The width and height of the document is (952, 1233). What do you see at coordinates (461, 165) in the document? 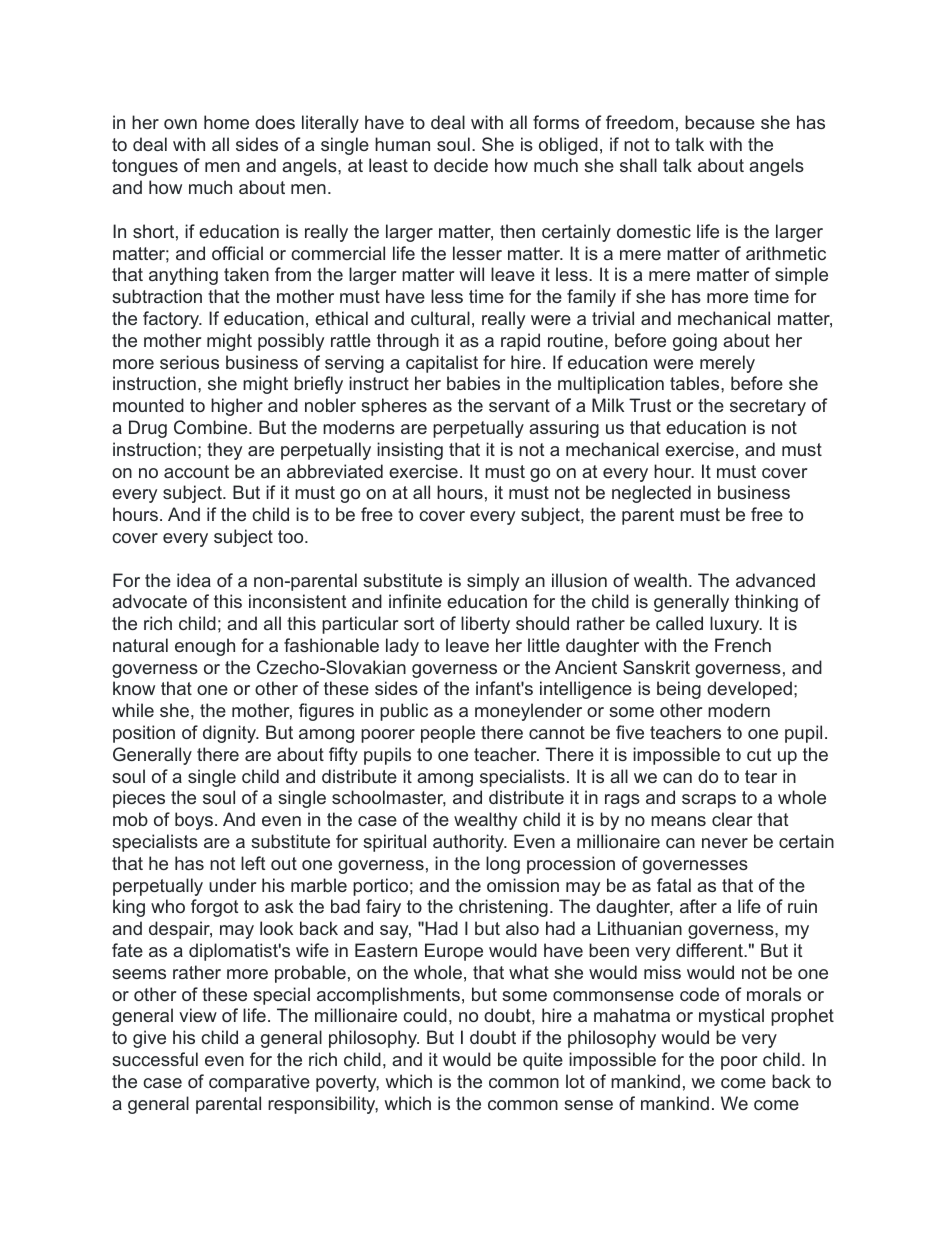
I see `decide` at bounding box center [461, 165].
